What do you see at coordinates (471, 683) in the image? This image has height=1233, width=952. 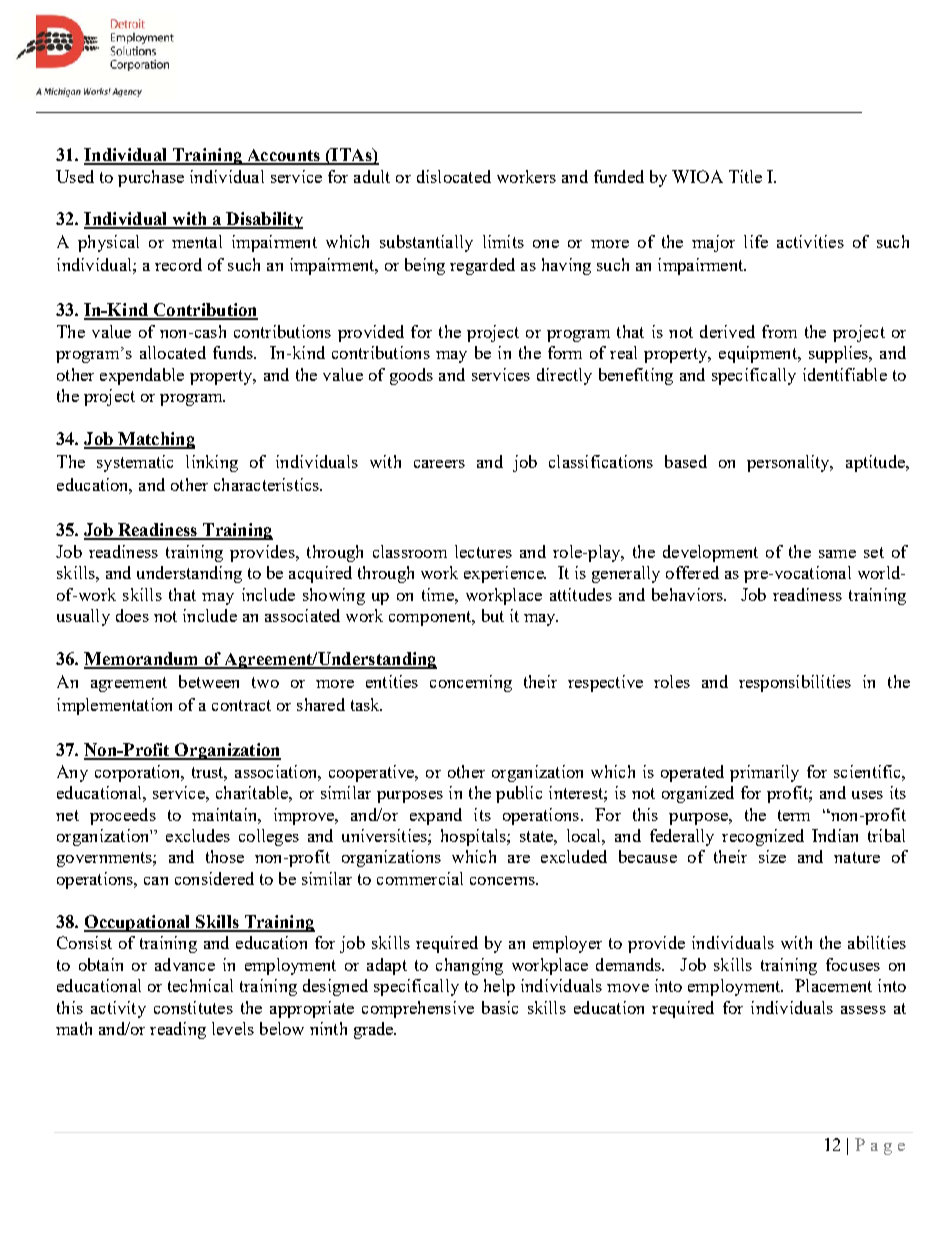 I see `concerning` at bounding box center [471, 683].
